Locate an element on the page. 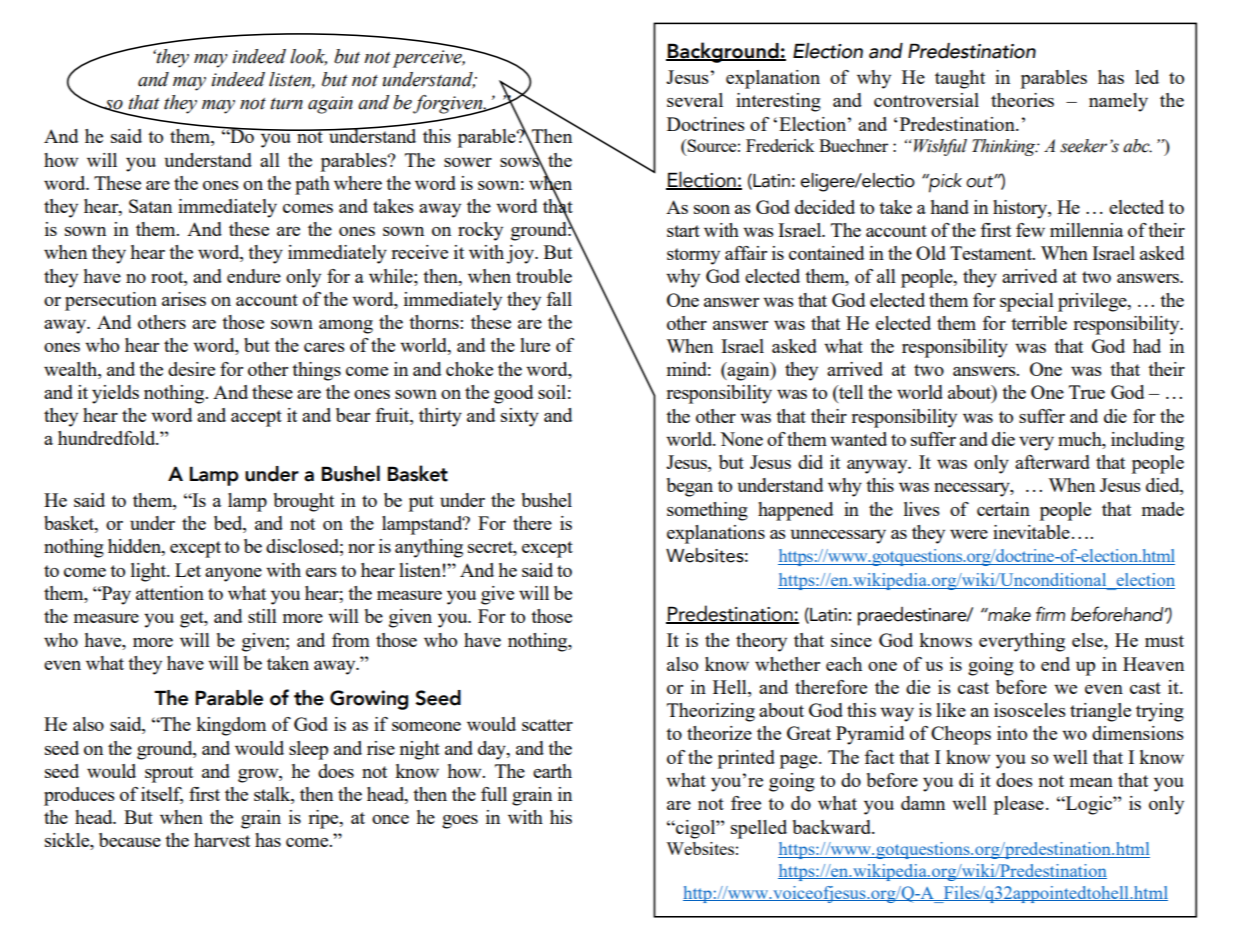 This page has height=952, width=1233. isosceles is located at coordinates (1030, 710).
